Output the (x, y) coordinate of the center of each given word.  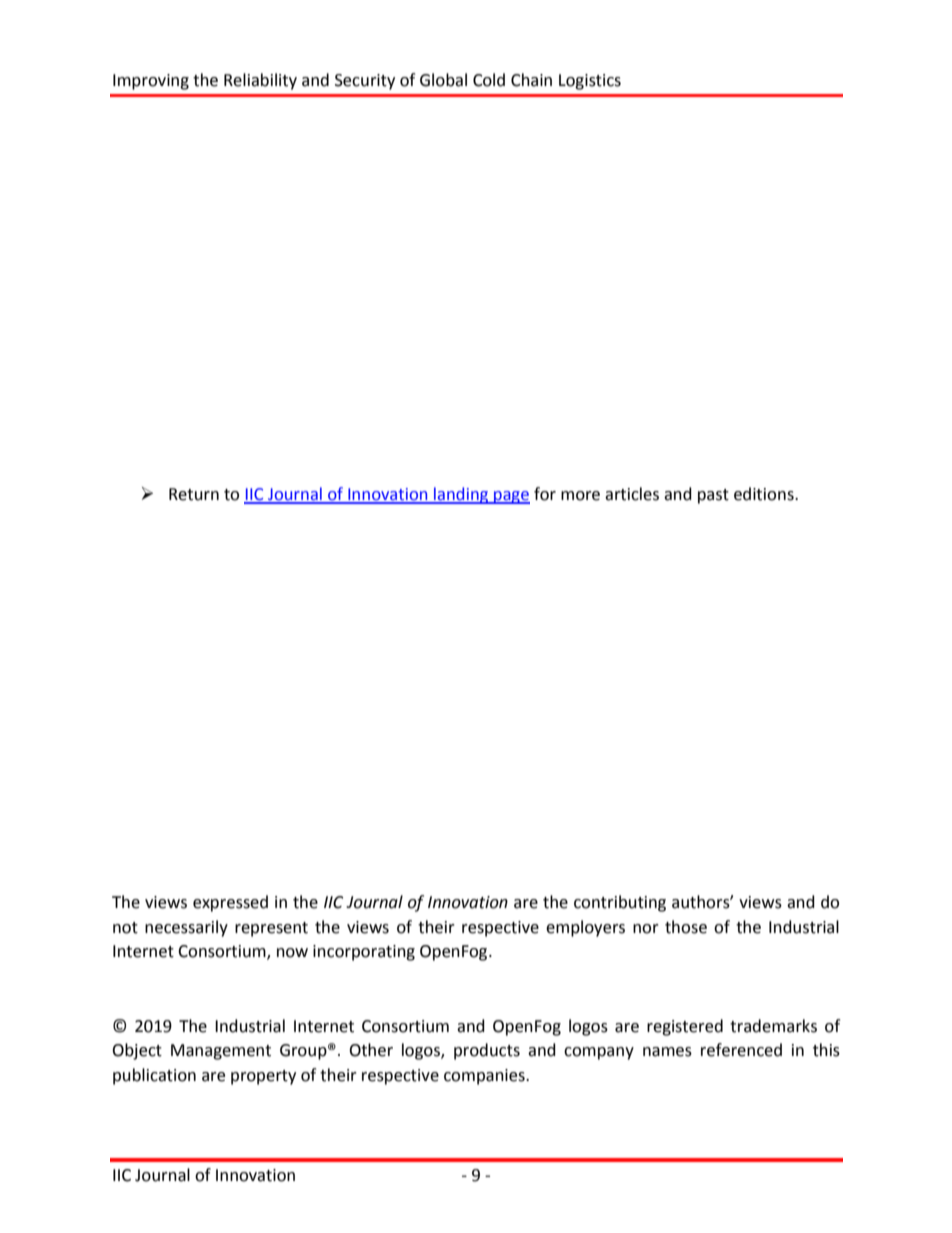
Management (221, 1052)
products (487, 1051)
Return (194, 494)
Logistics (590, 82)
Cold (489, 80)
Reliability (260, 81)
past (713, 496)
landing (461, 495)
